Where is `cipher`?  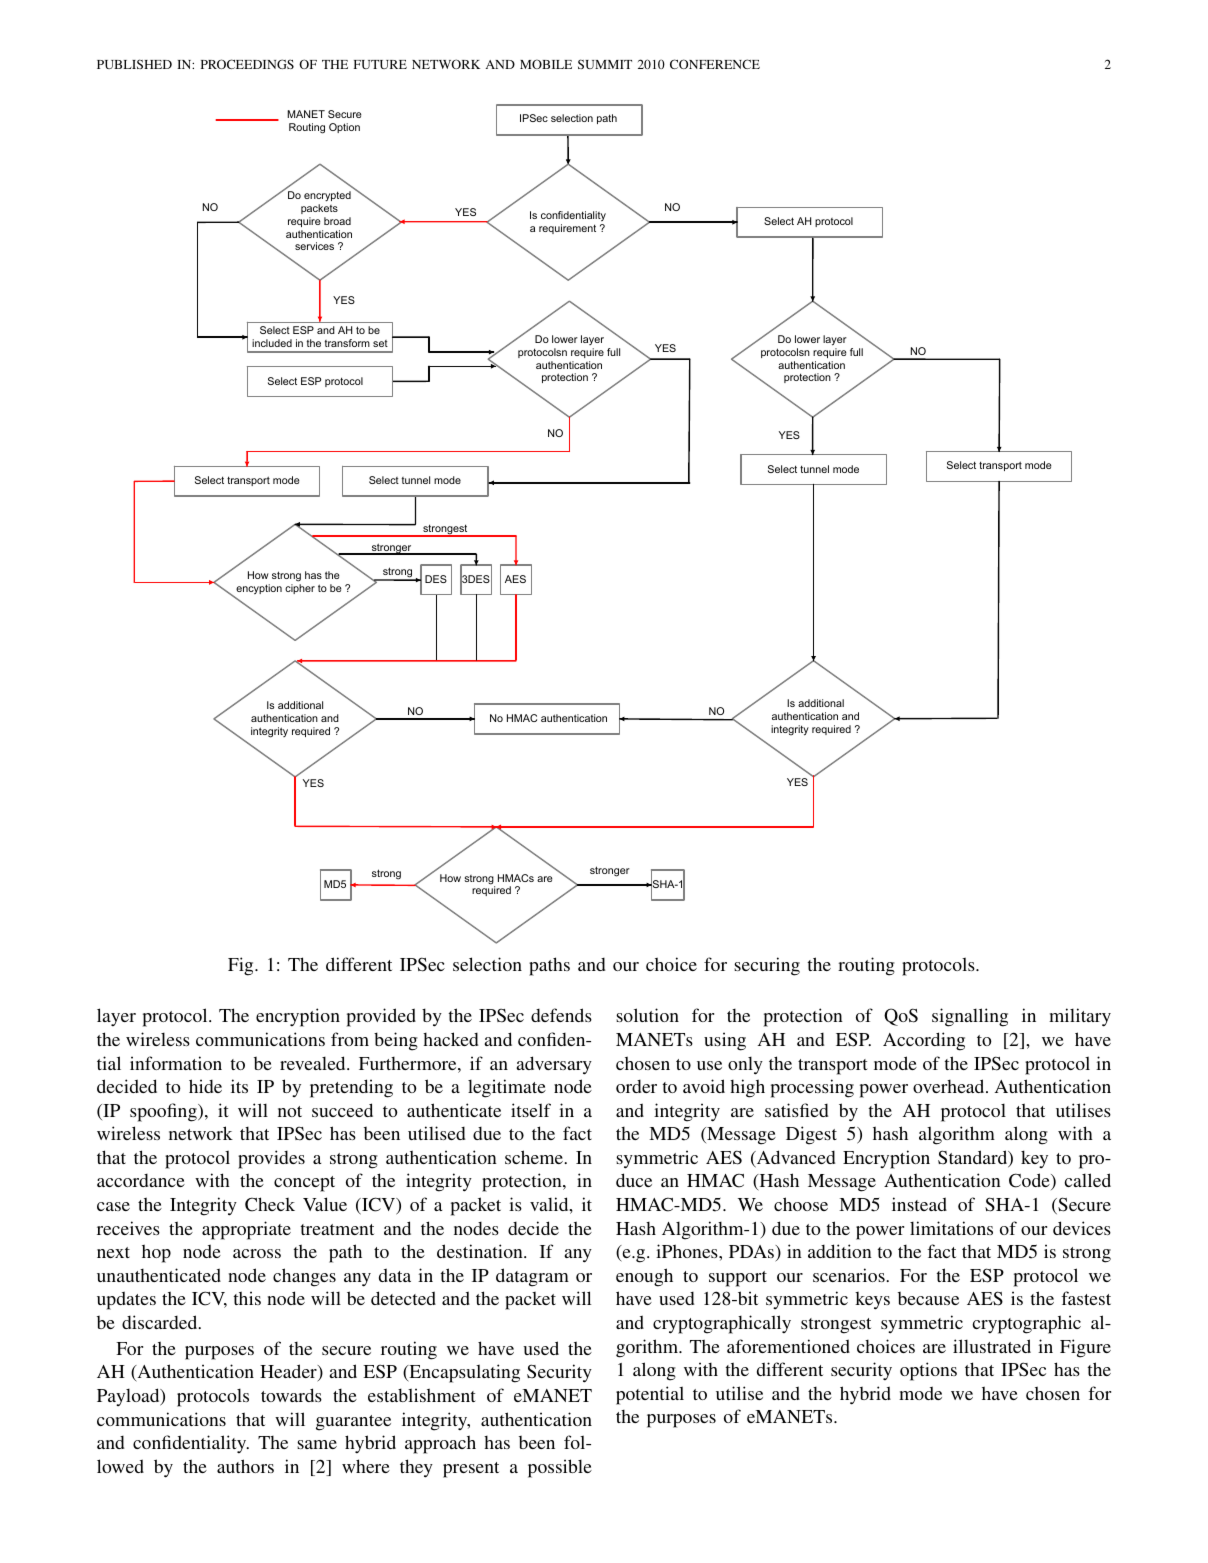 cipher is located at coordinates (300, 589).
